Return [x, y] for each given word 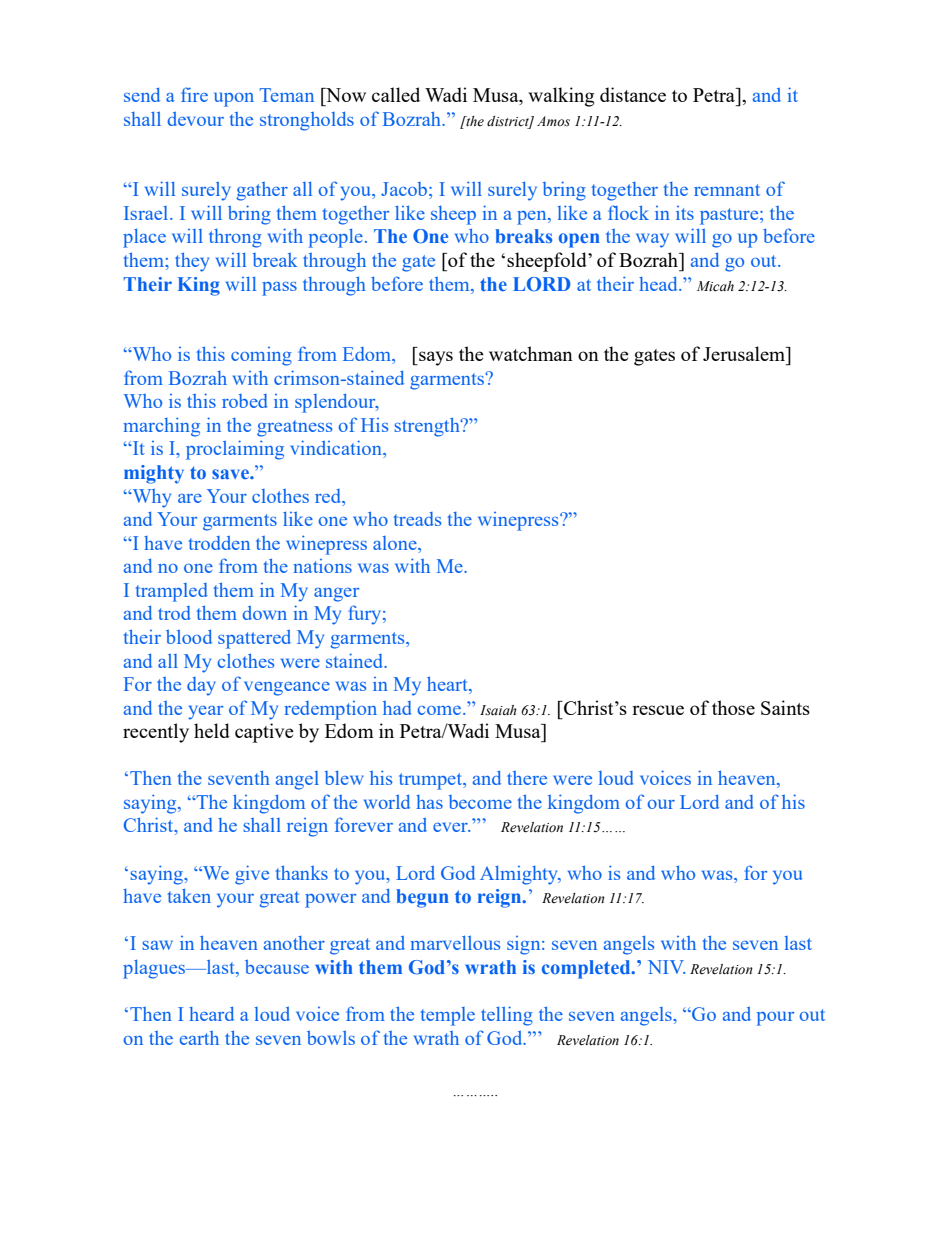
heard [211, 1014]
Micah [715, 286]
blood [189, 637]
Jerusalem [745, 353]
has [429, 802]
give [252, 875]
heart [448, 685]
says [435, 358]
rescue [658, 710]
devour [195, 119]
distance [633, 94]
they [192, 262]
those [733, 707]
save [231, 474]
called [396, 94]
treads [417, 519]
